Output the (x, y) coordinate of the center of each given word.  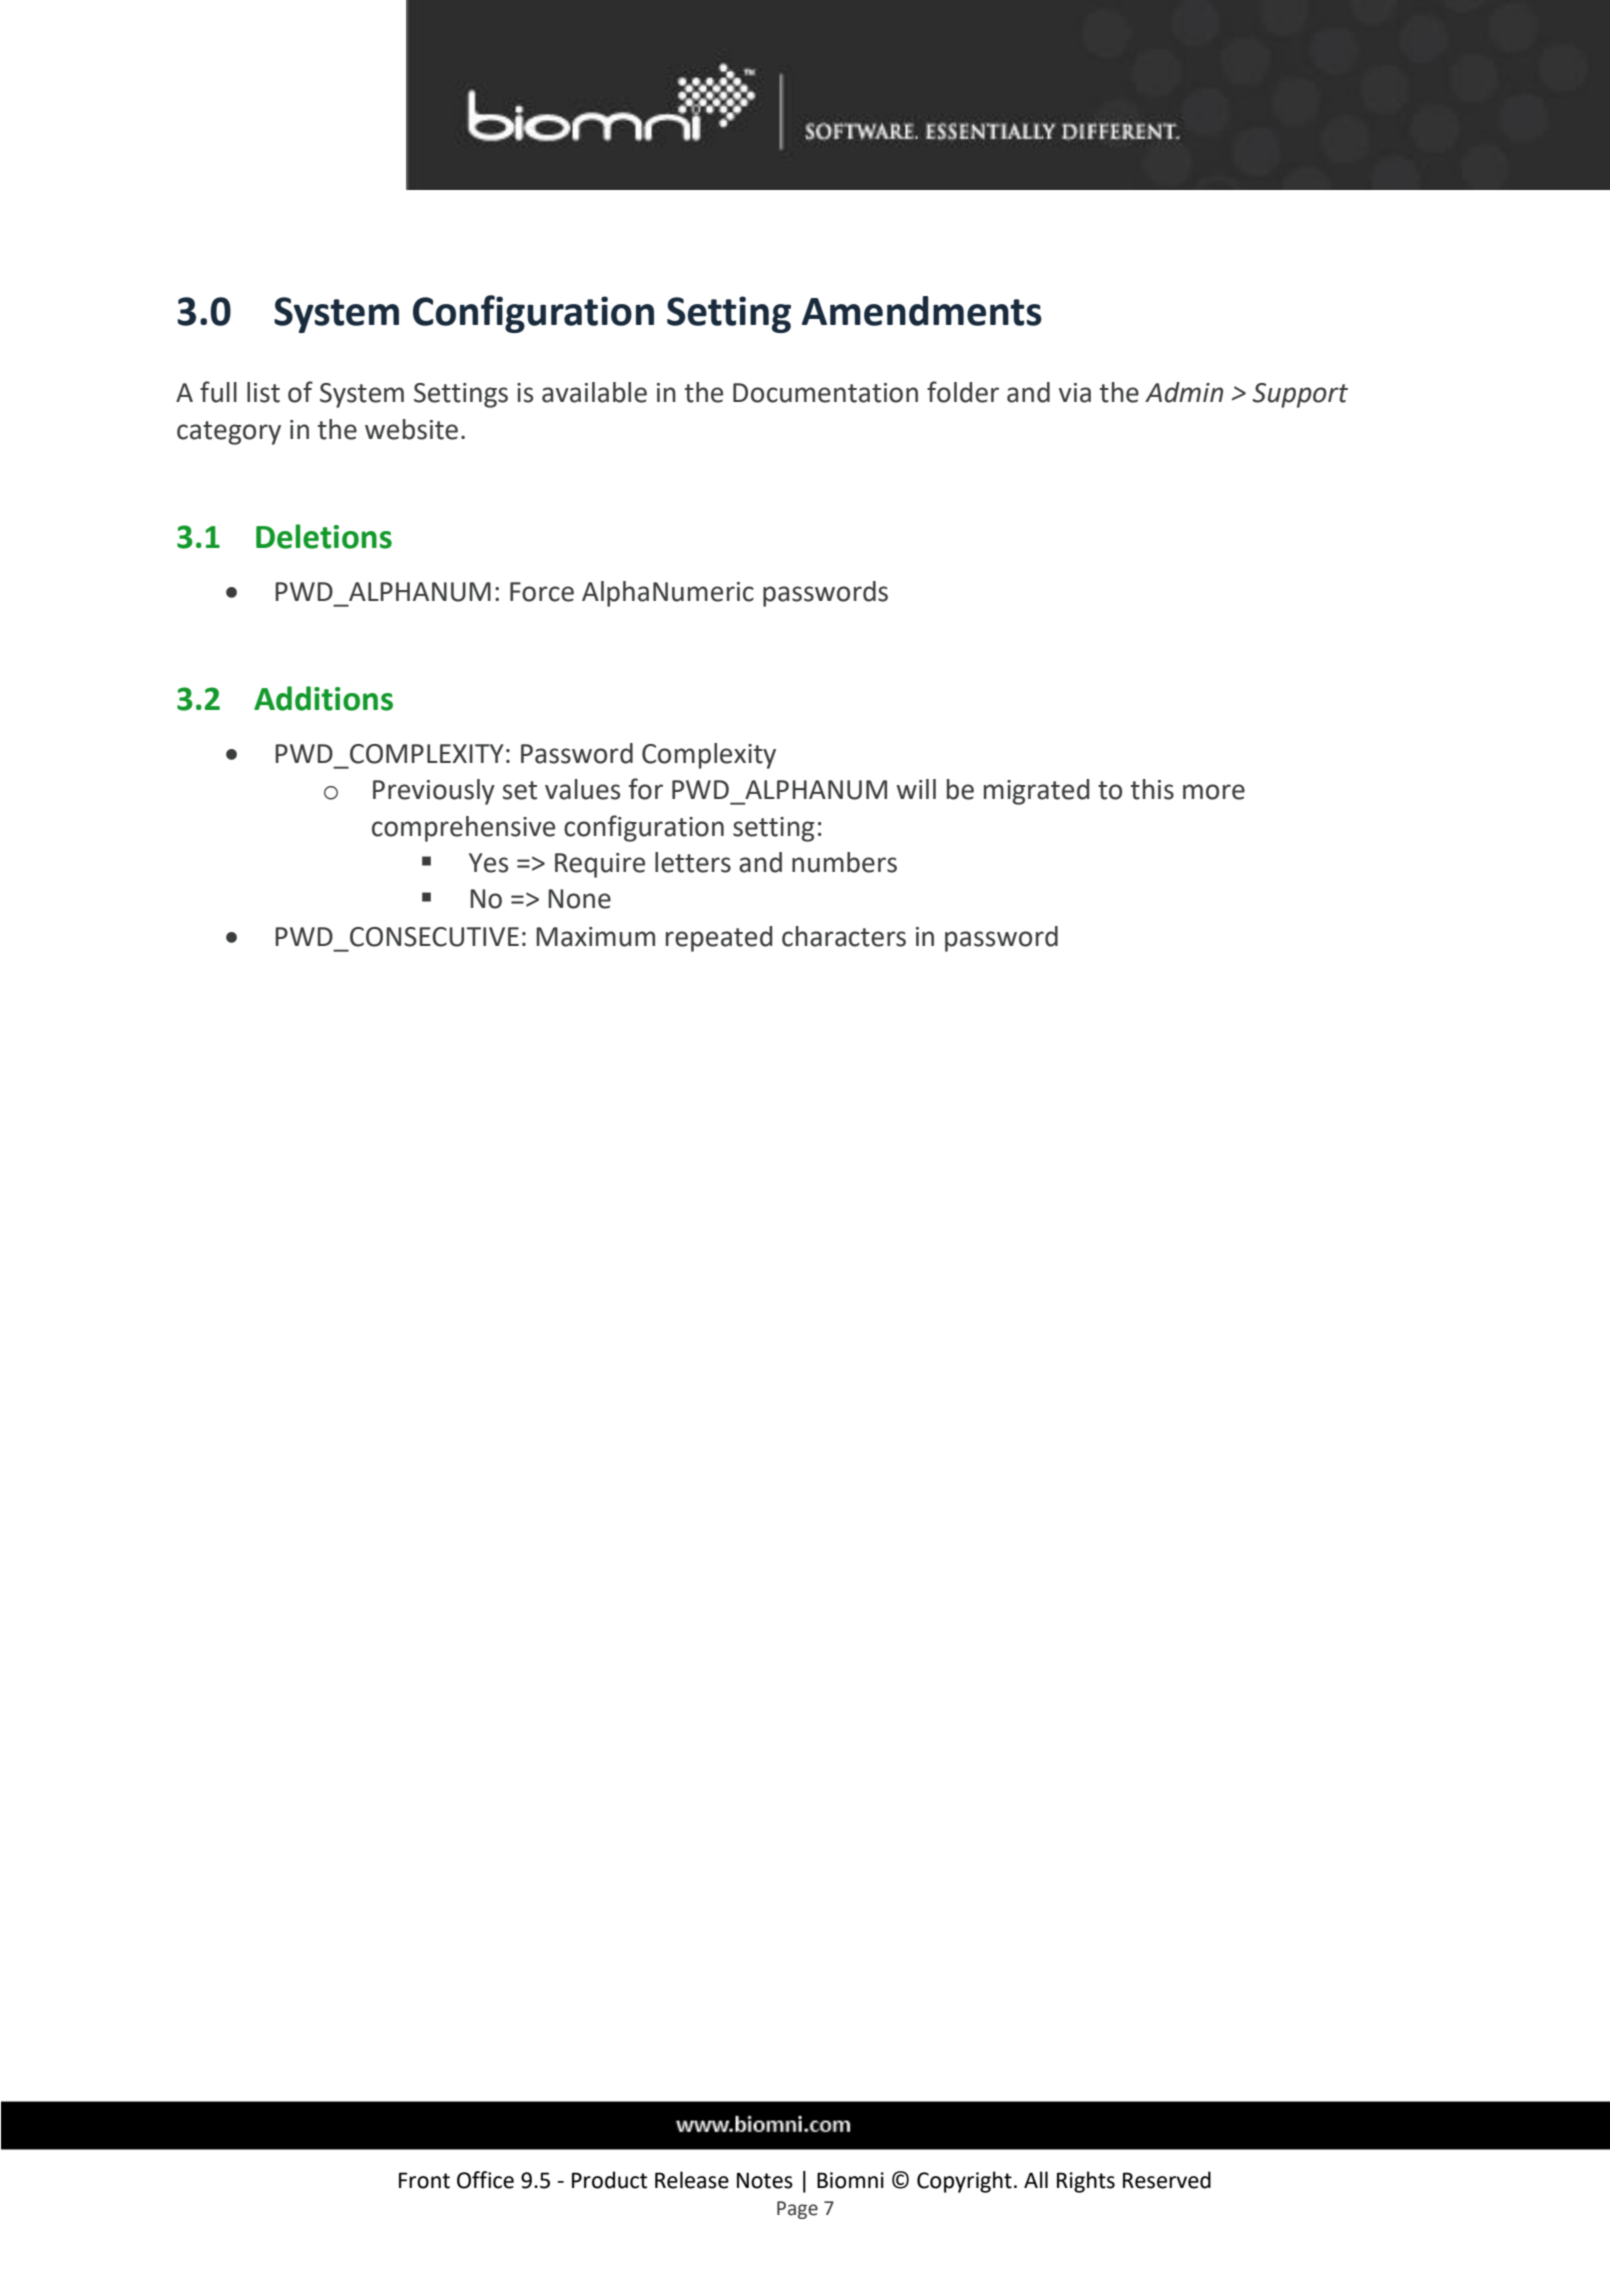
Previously (434, 792)
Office (485, 2180)
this (1152, 789)
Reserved (1167, 2180)
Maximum (595, 937)
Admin (1184, 392)
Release (692, 2180)
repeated (719, 939)
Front (424, 2180)
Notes (765, 2180)
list (263, 392)
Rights (1086, 2182)
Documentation (825, 393)
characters (844, 936)
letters (693, 862)
